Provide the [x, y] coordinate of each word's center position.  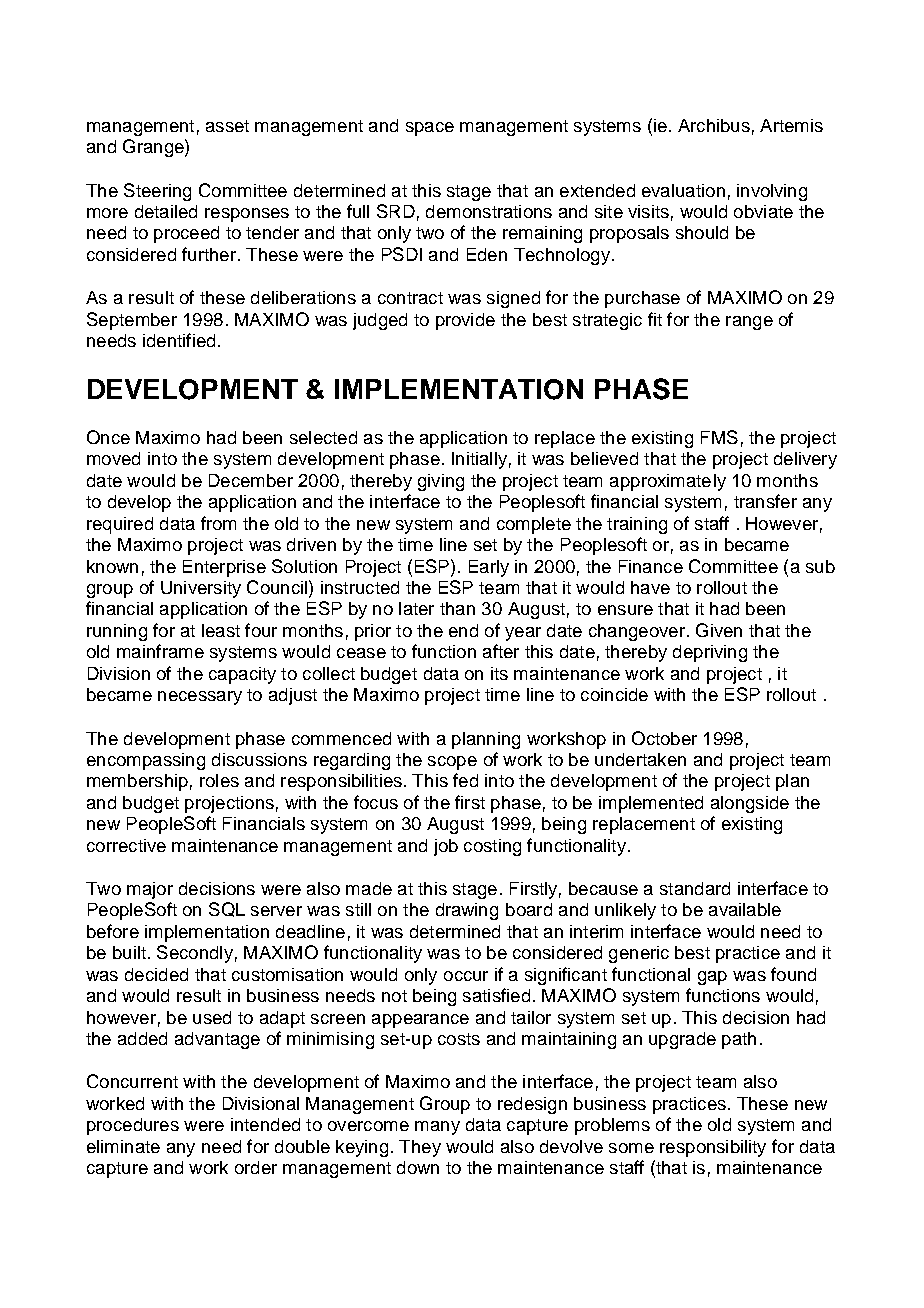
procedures [133, 1126]
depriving [710, 653]
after [501, 651]
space [430, 129]
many [437, 1128]
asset [227, 126]
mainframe [160, 651]
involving [772, 192]
